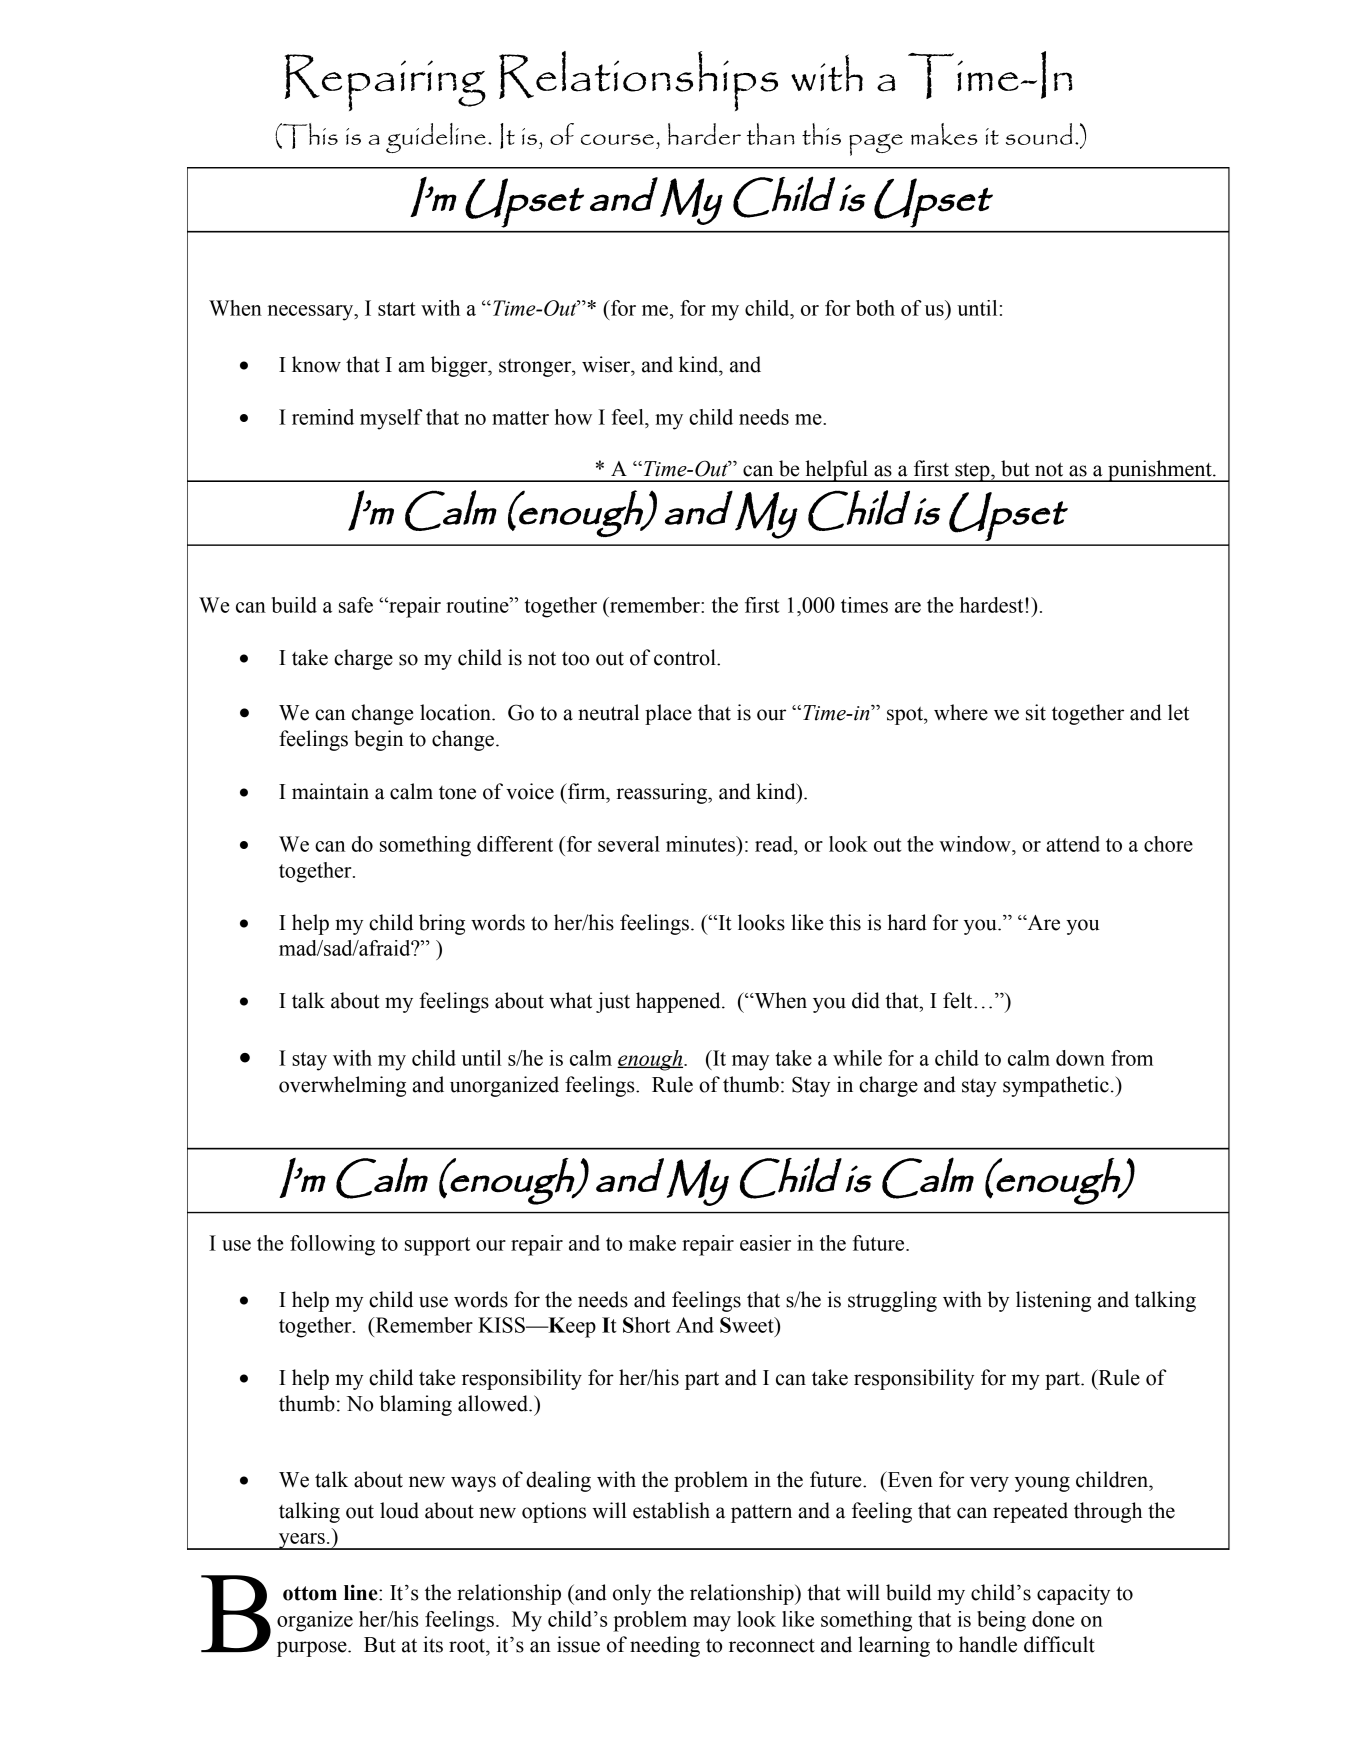 Image resolution: width=1356 pixels, height=1755 pixels. I want to click on its, so click(433, 1644).
